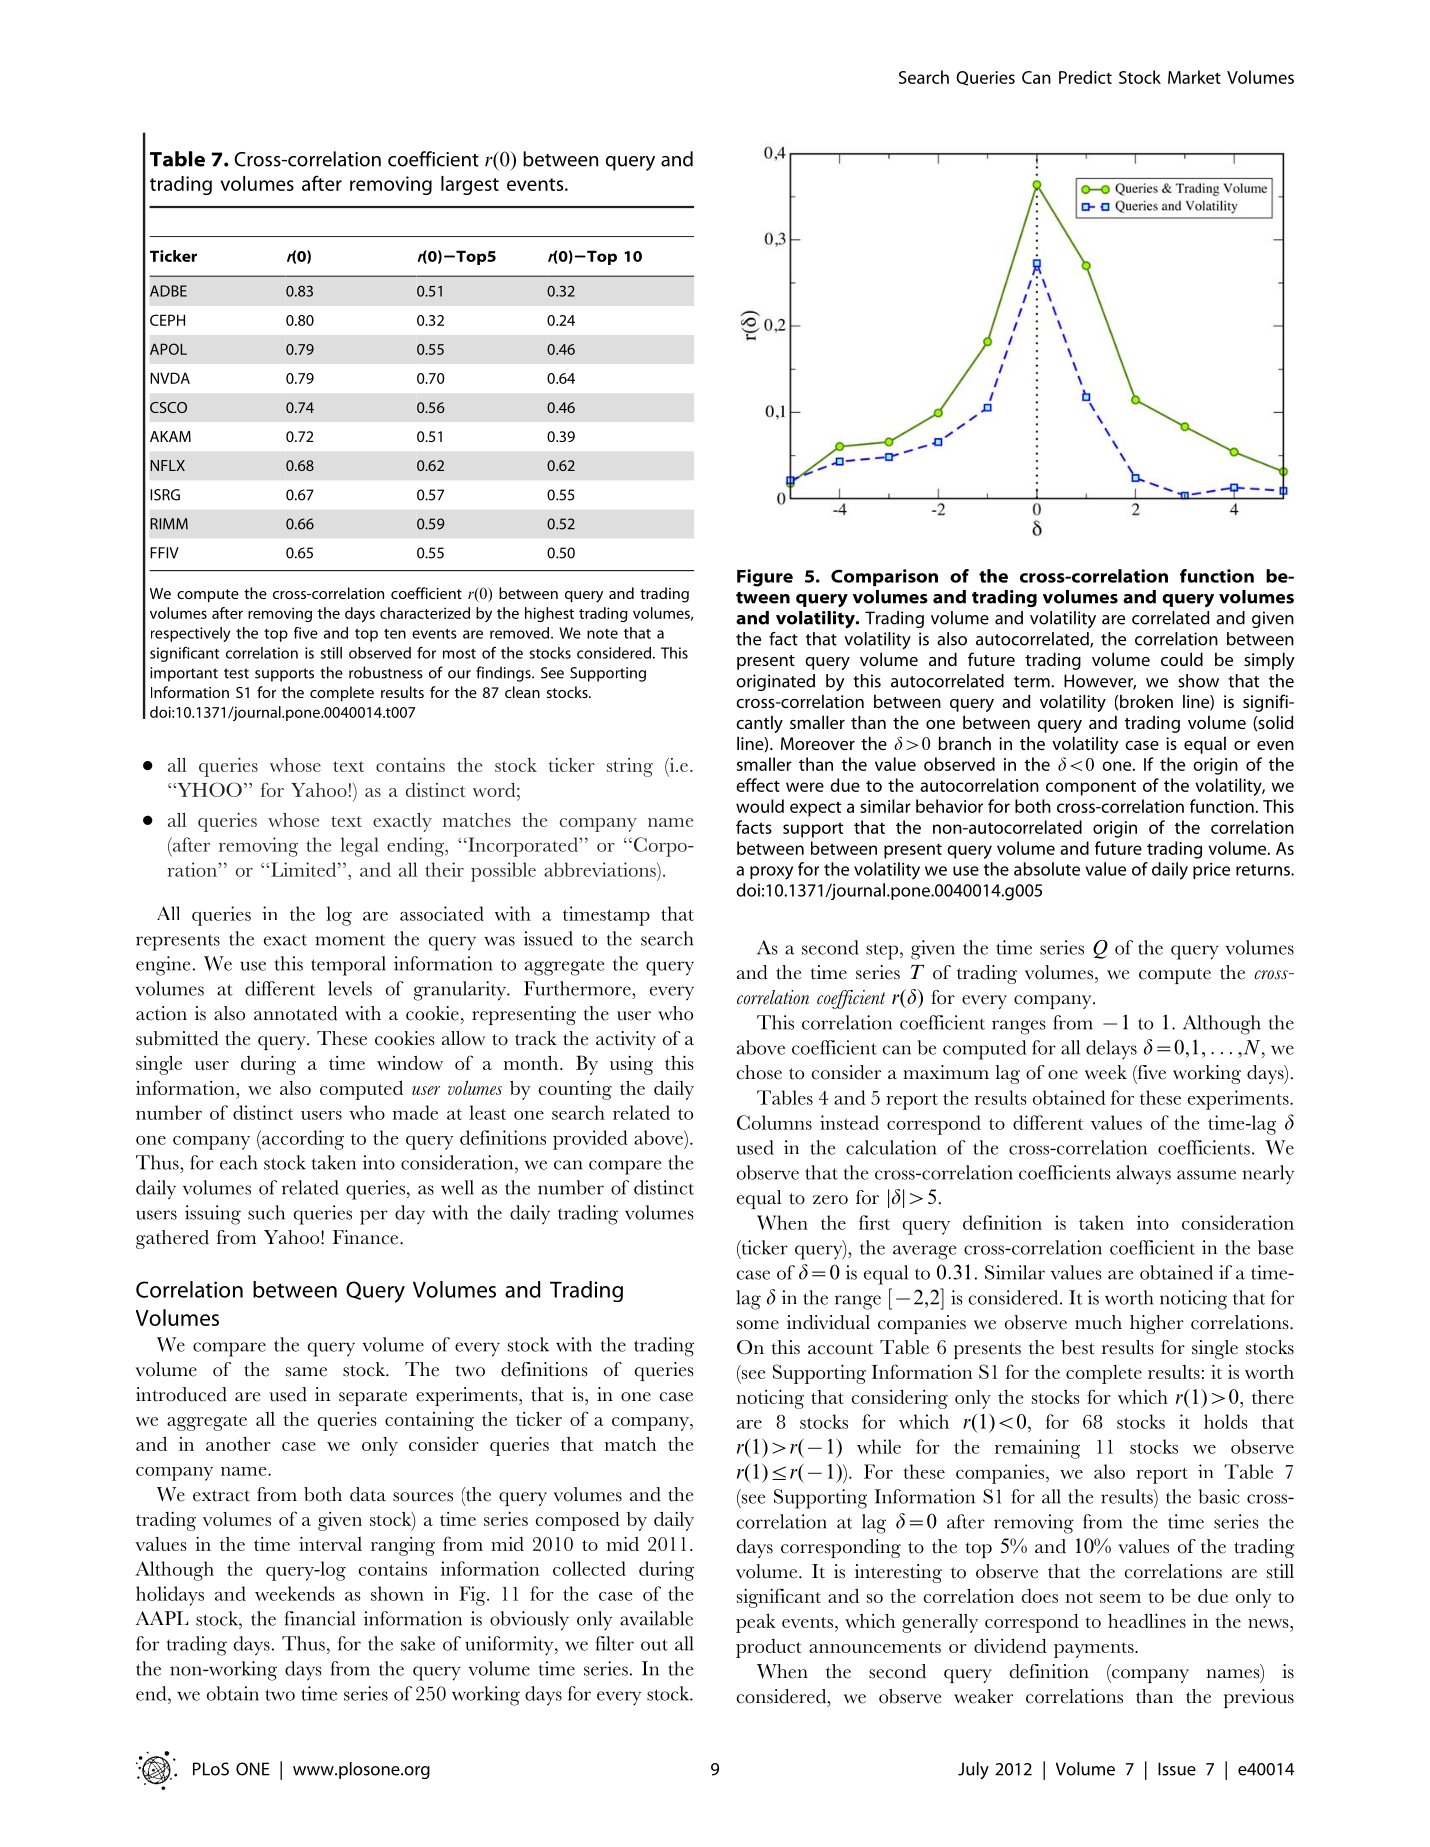  What do you see at coordinates (470, 185) in the document?
I see `largest` at bounding box center [470, 185].
